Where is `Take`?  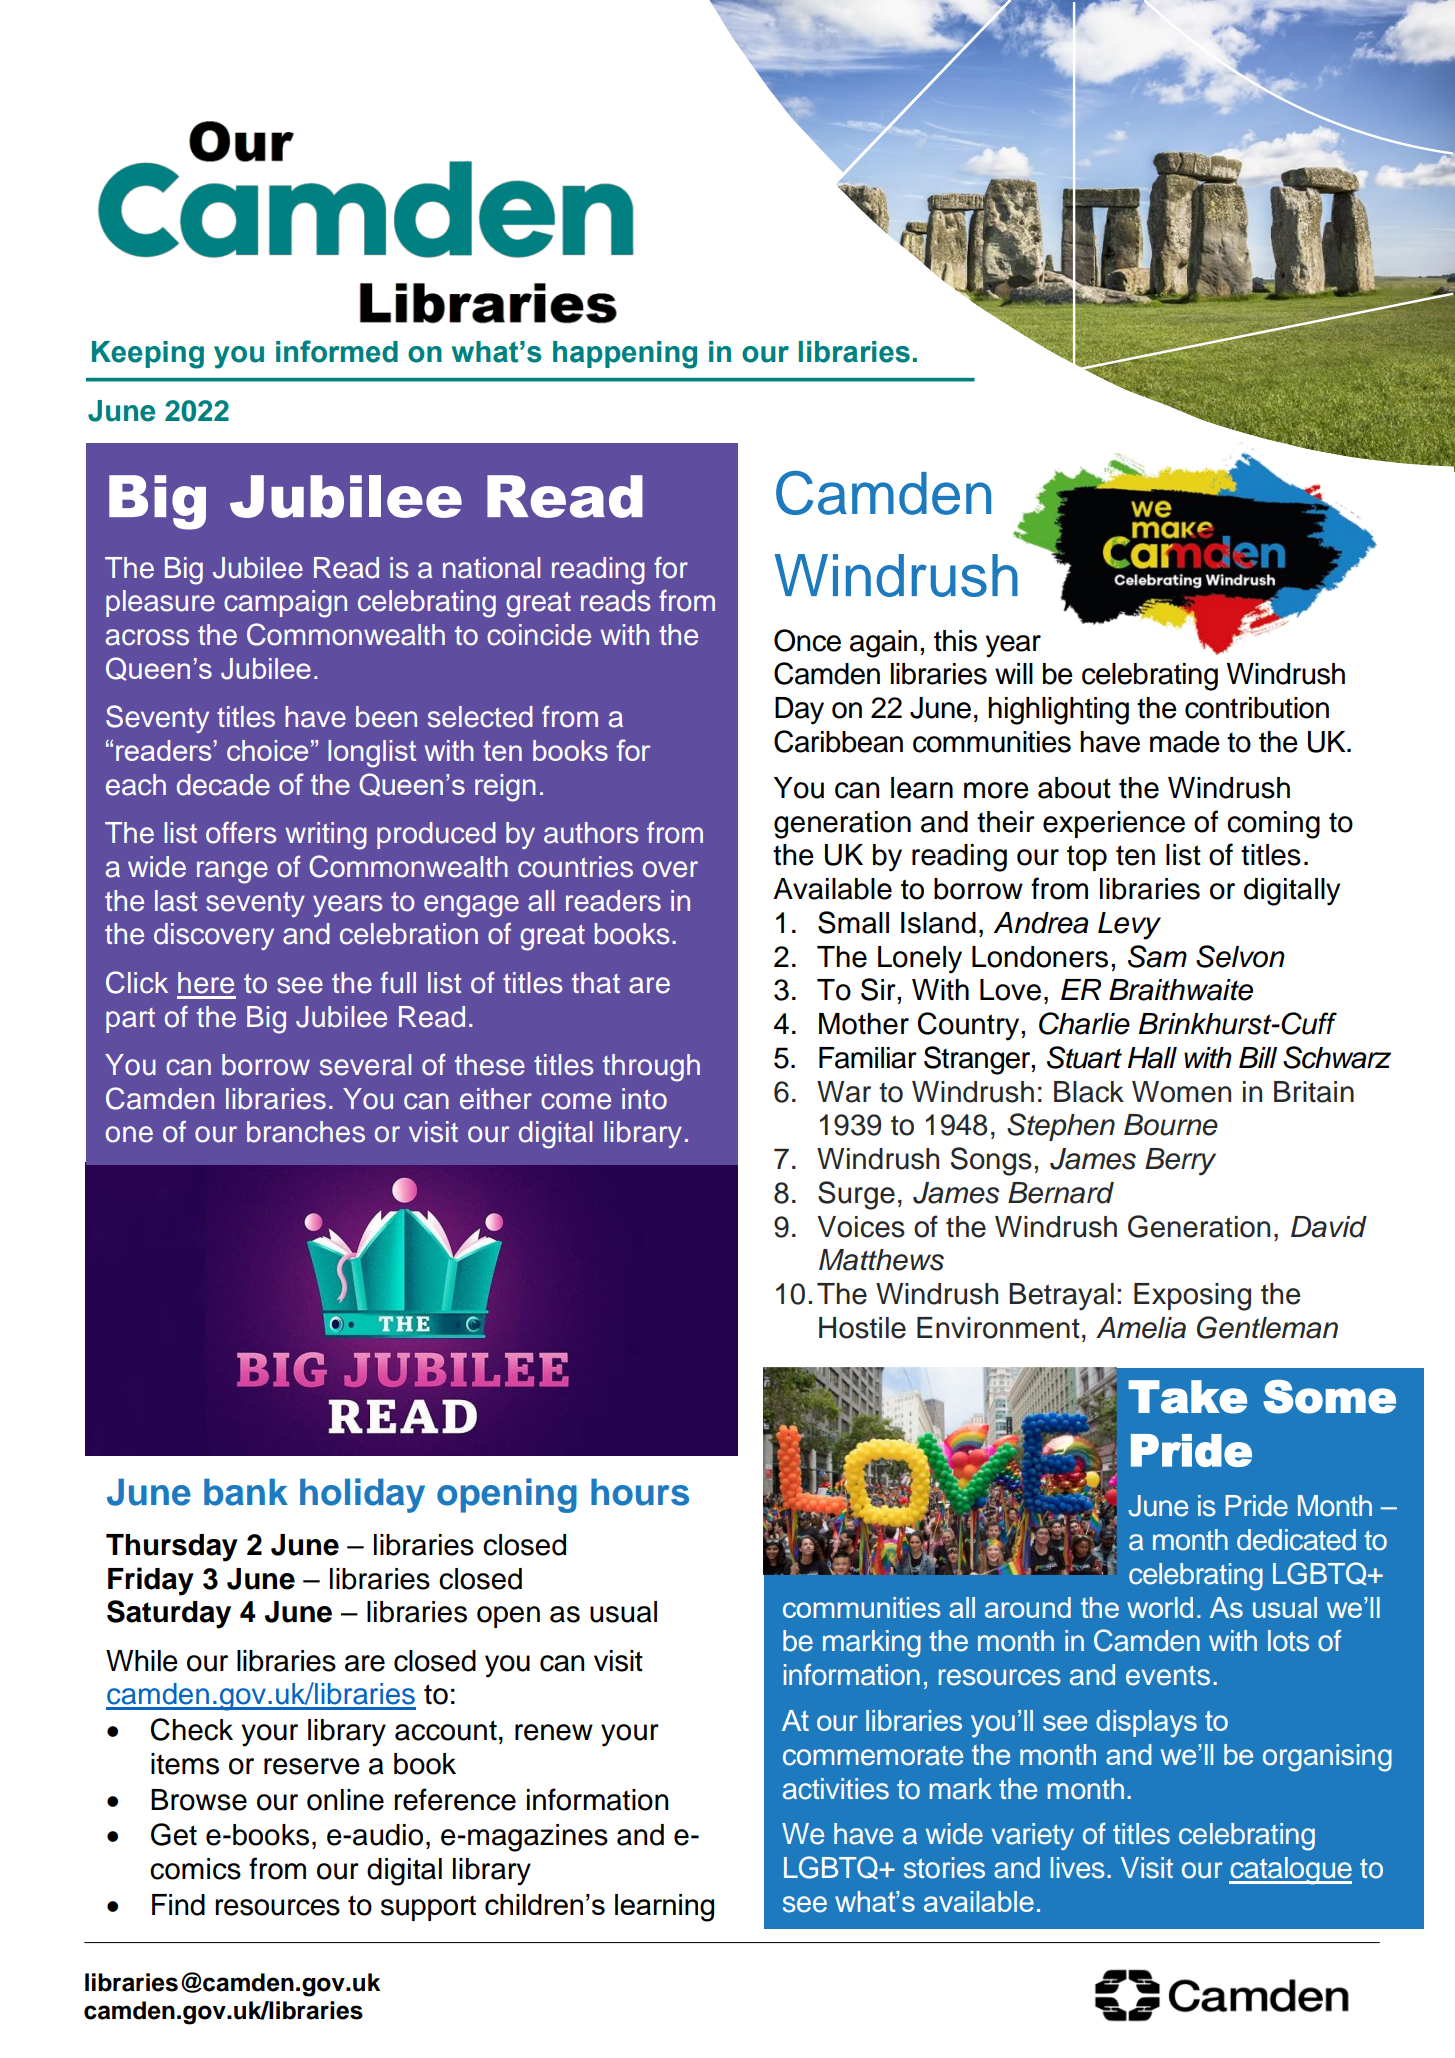
Take is located at coordinates (1187, 1397).
